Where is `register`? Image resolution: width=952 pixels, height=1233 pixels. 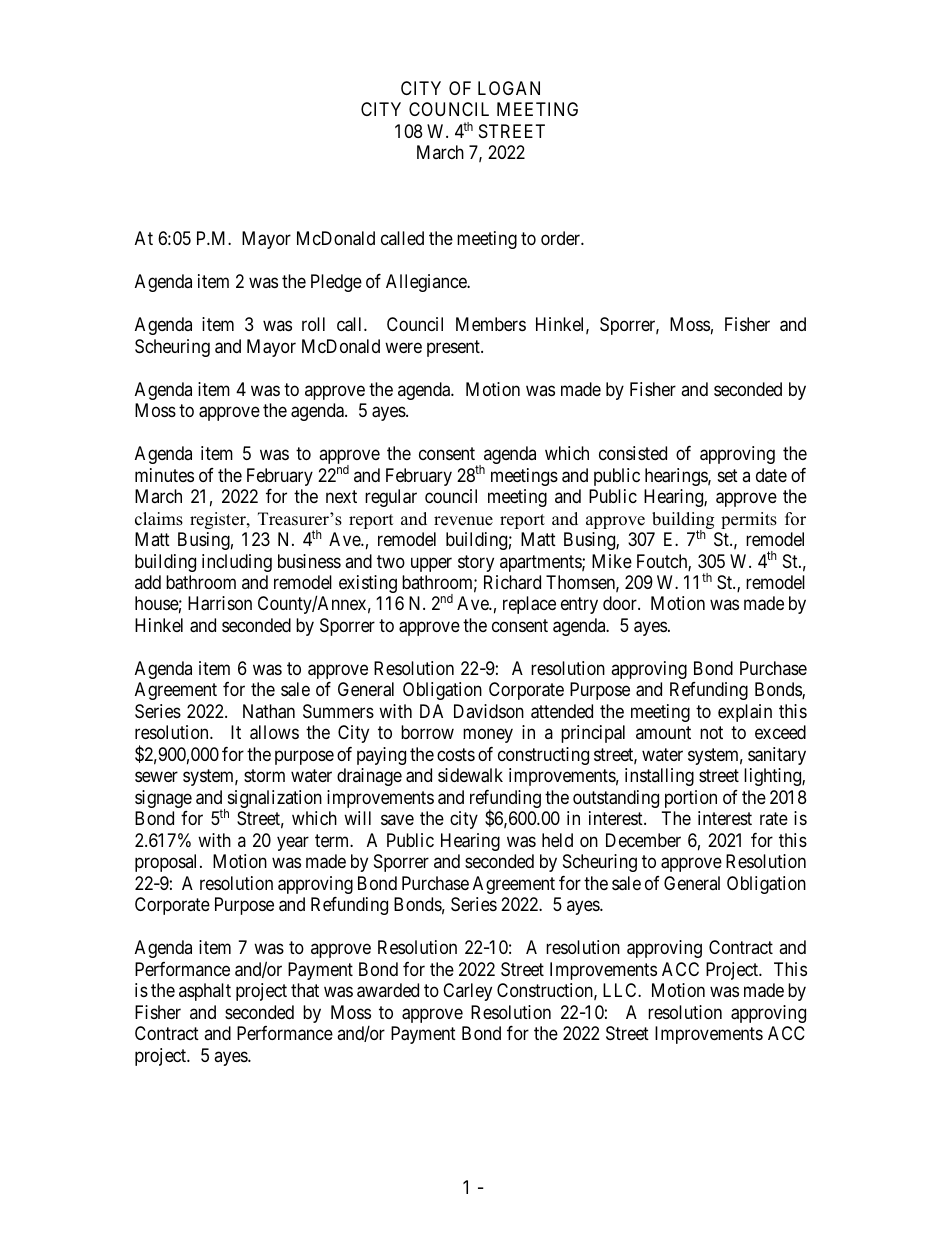
register is located at coordinates (219, 520).
